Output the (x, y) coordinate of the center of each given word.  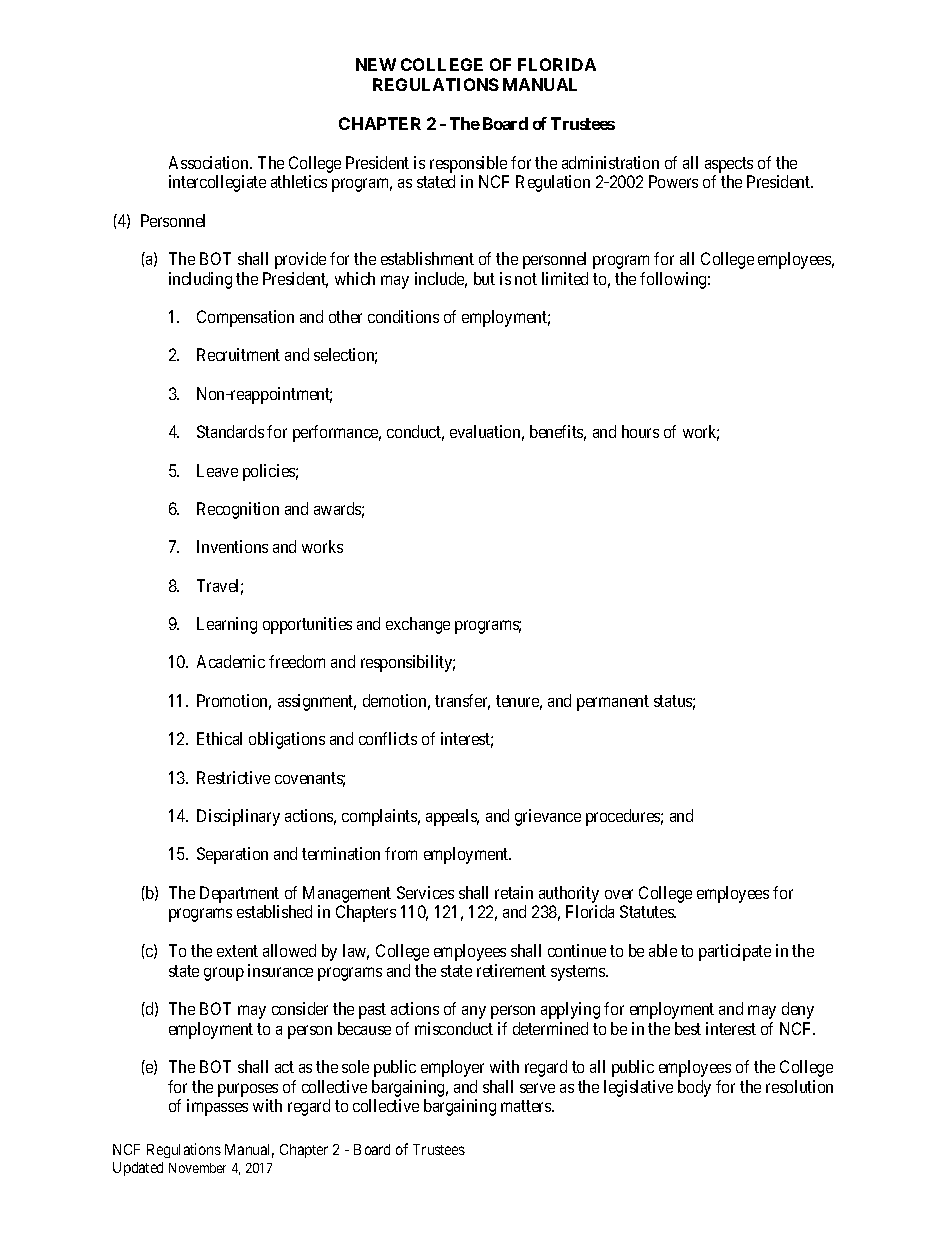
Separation (232, 855)
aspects (729, 165)
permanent (613, 703)
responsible (468, 164)
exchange (418, 625)
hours (640, 431)
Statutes (648, 911)
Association (210, 162)
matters (527, 1106)
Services (425, 892)
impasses (217, 1107)
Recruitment (238, 354)
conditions (403, 316)
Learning (227, 625)
